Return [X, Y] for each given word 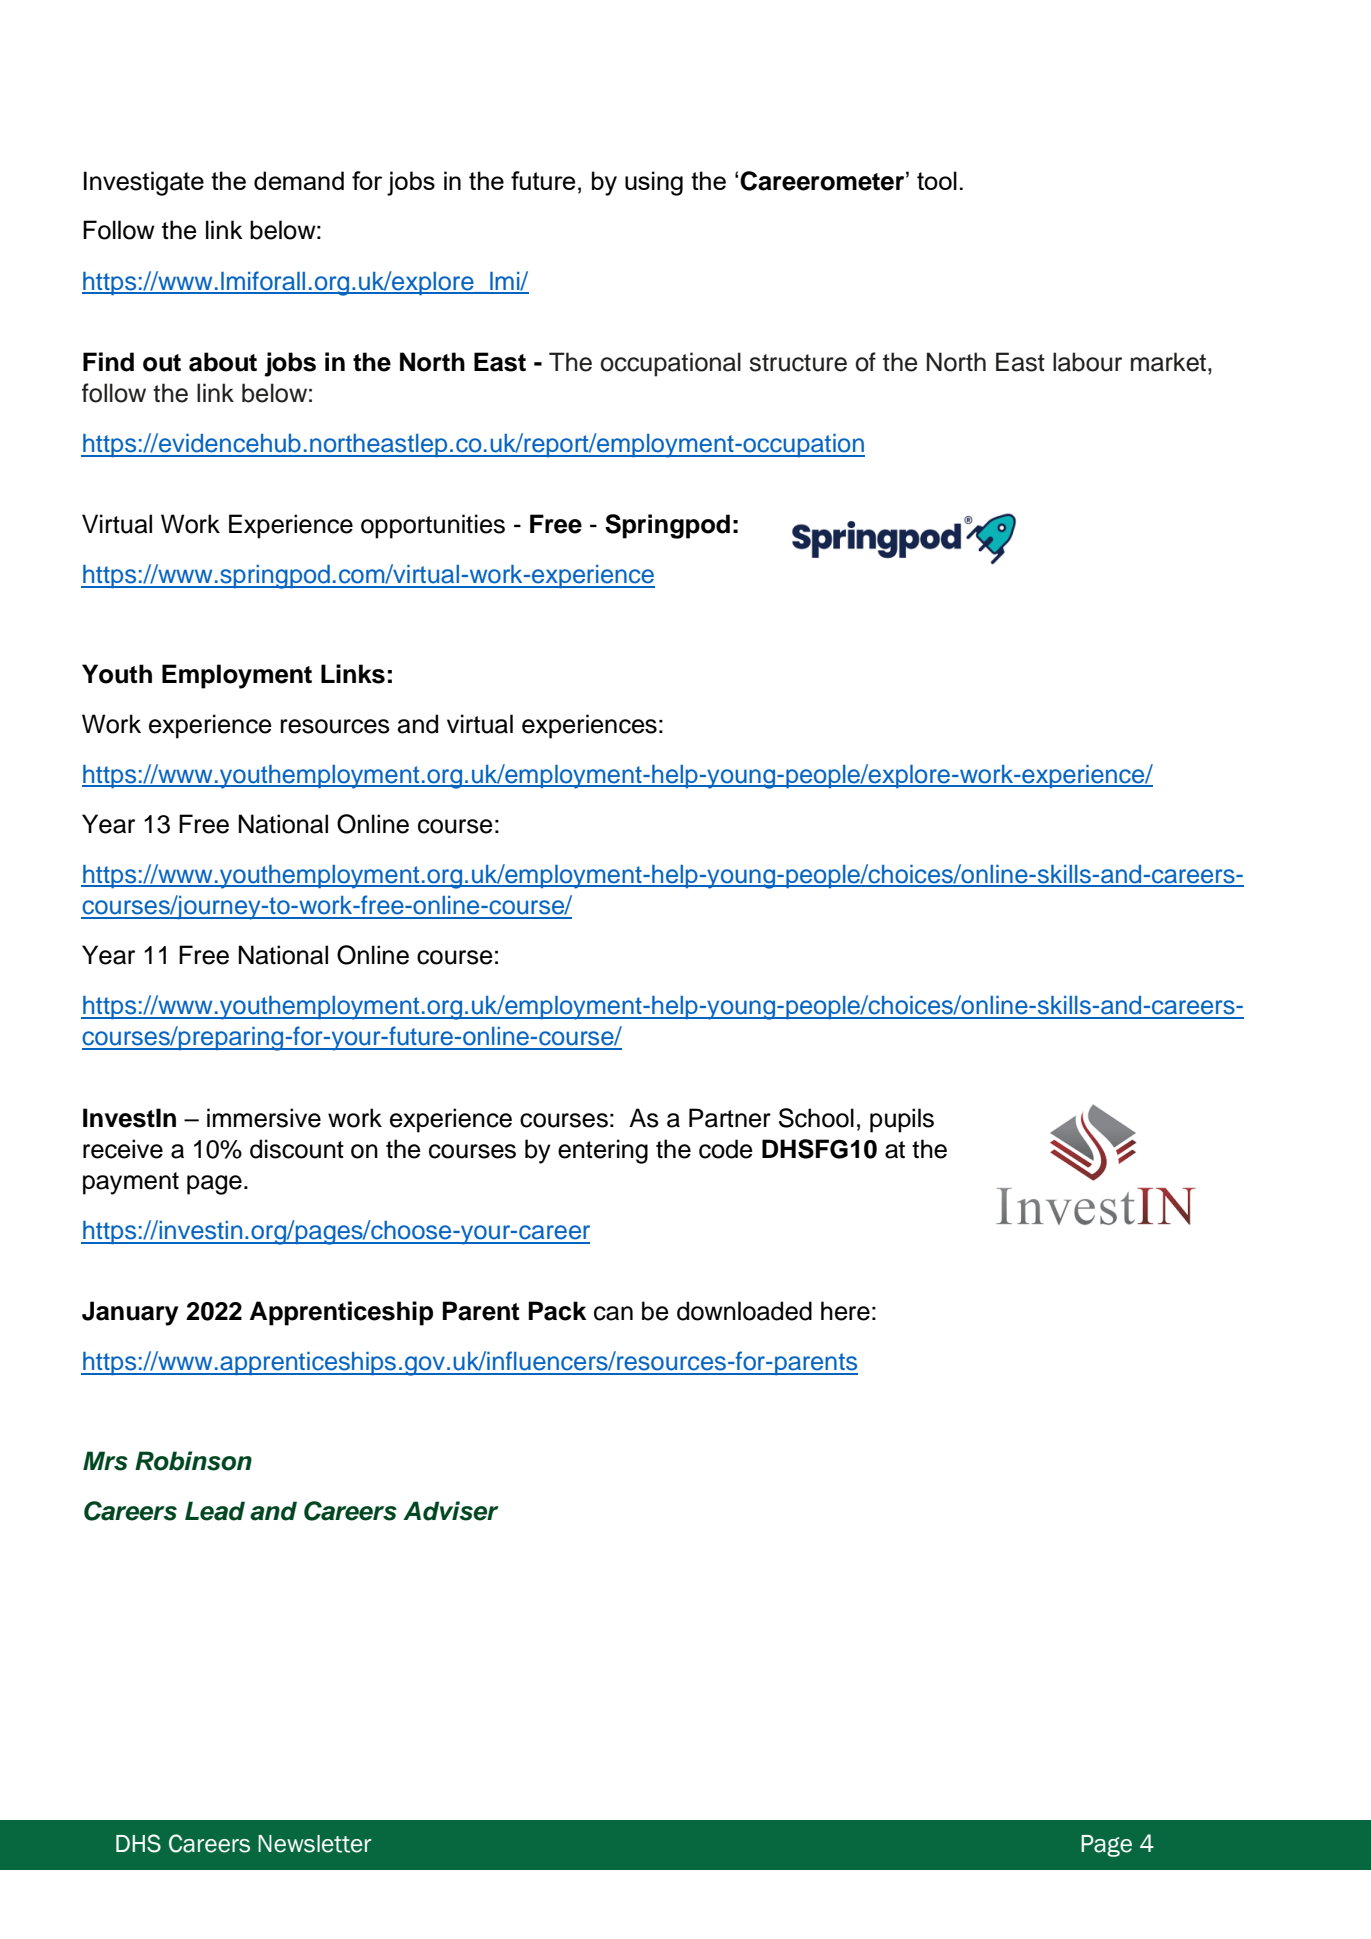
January [130, 1313]
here [845, 1311]
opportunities [433, 526]
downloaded [744, 1311]
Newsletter [314, 1844]
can [613, 1313]
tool [937, 180]
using [654, 183]
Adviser [451, 1511]
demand [299, 180]
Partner [730, 1118]
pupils [902, 1120]
